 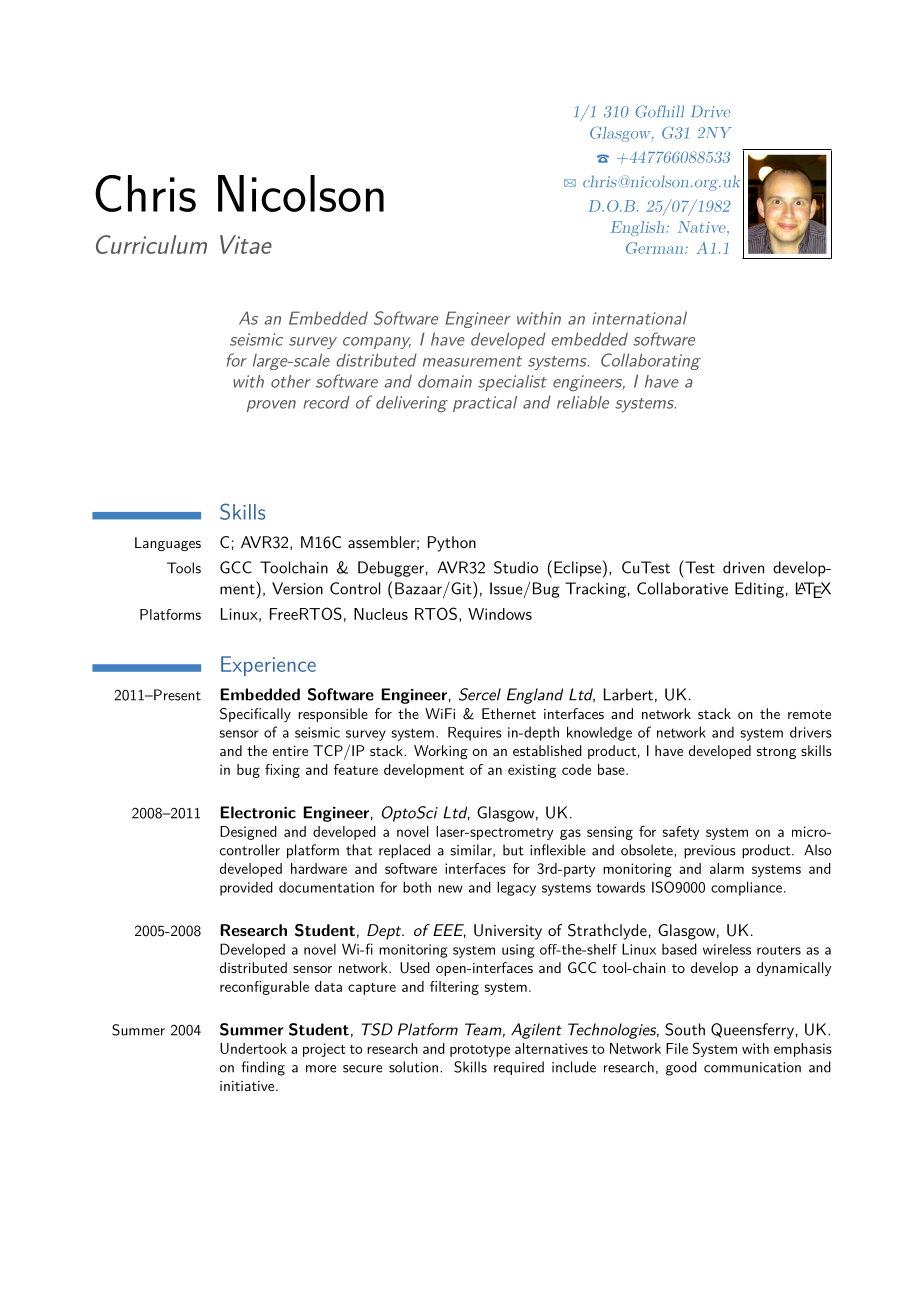 What do you see at coordinates (516, 567) in the image?
I see `Studio` at bounding box center [516, 567].
